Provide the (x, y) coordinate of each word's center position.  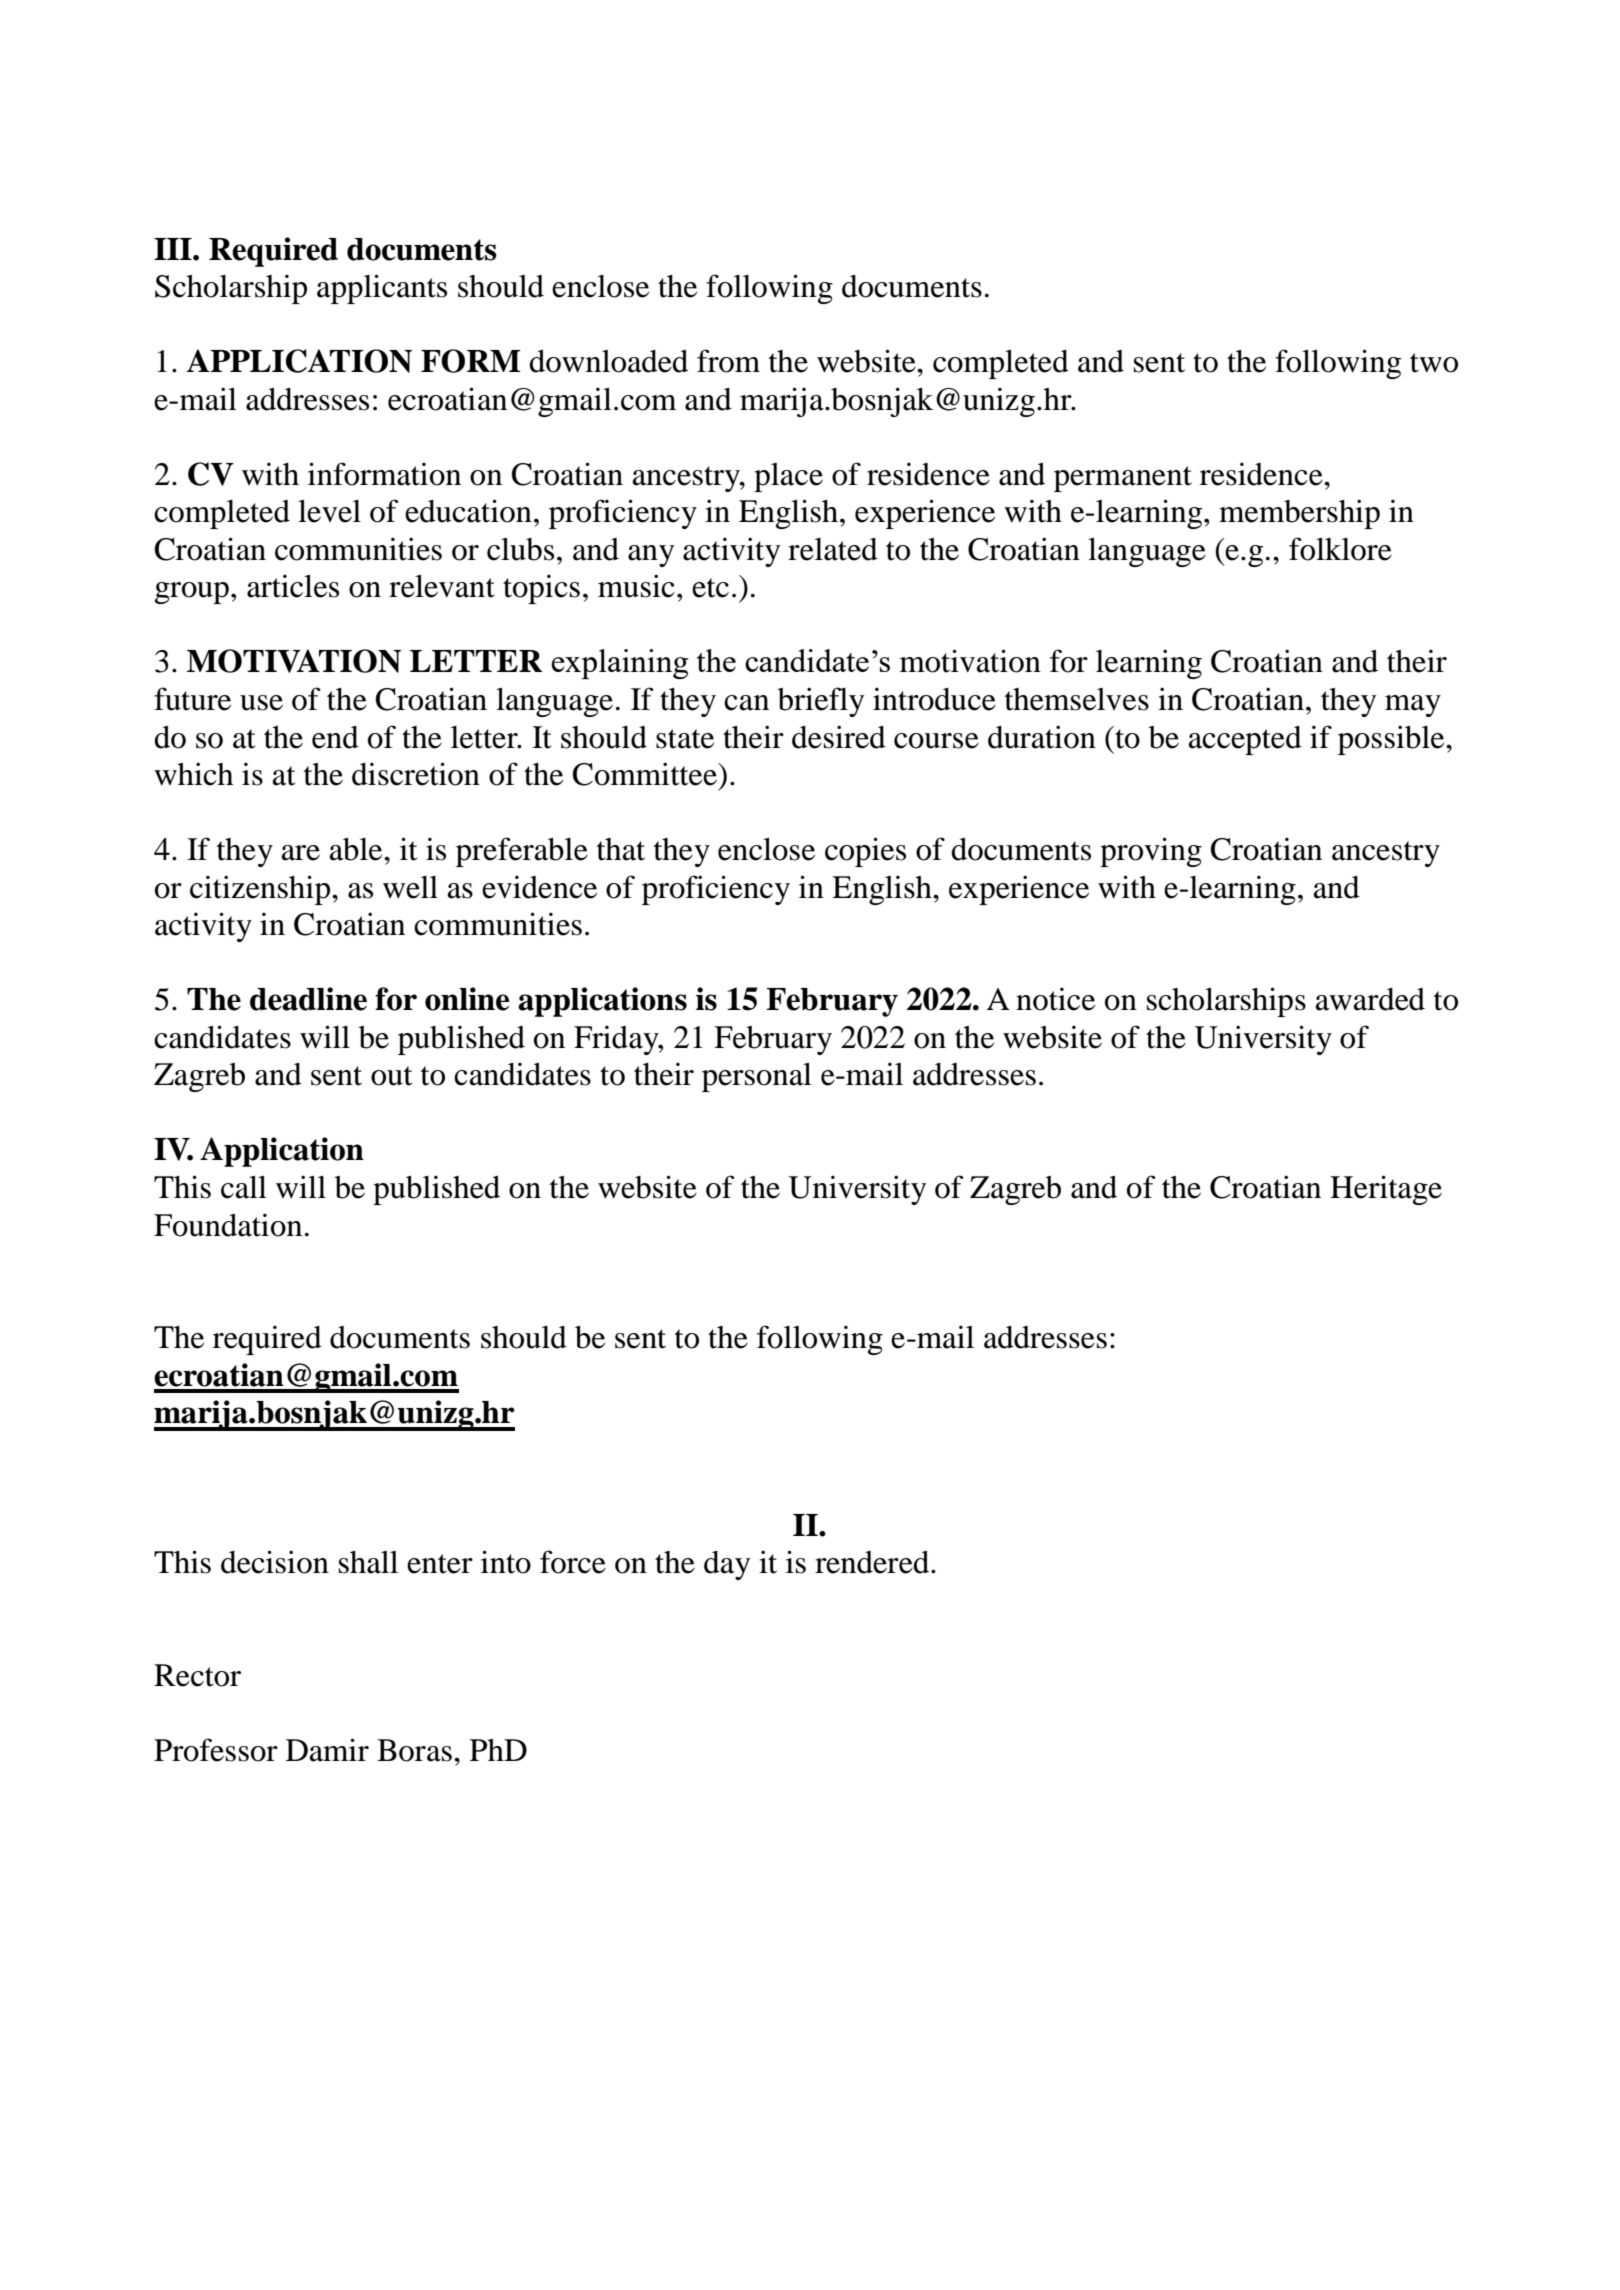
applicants (382, 289)
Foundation (228, 1225)
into (506, 1562)
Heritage (1386, 1190)
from (728, 361)
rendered (873, 1562)
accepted (1245, 740)
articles (293, 586)
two (1434, 363)
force (573, 1562)
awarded (1370, 999)
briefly (821, 702)
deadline (308, 999)
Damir (327, 1750)
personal (757, 1077)
